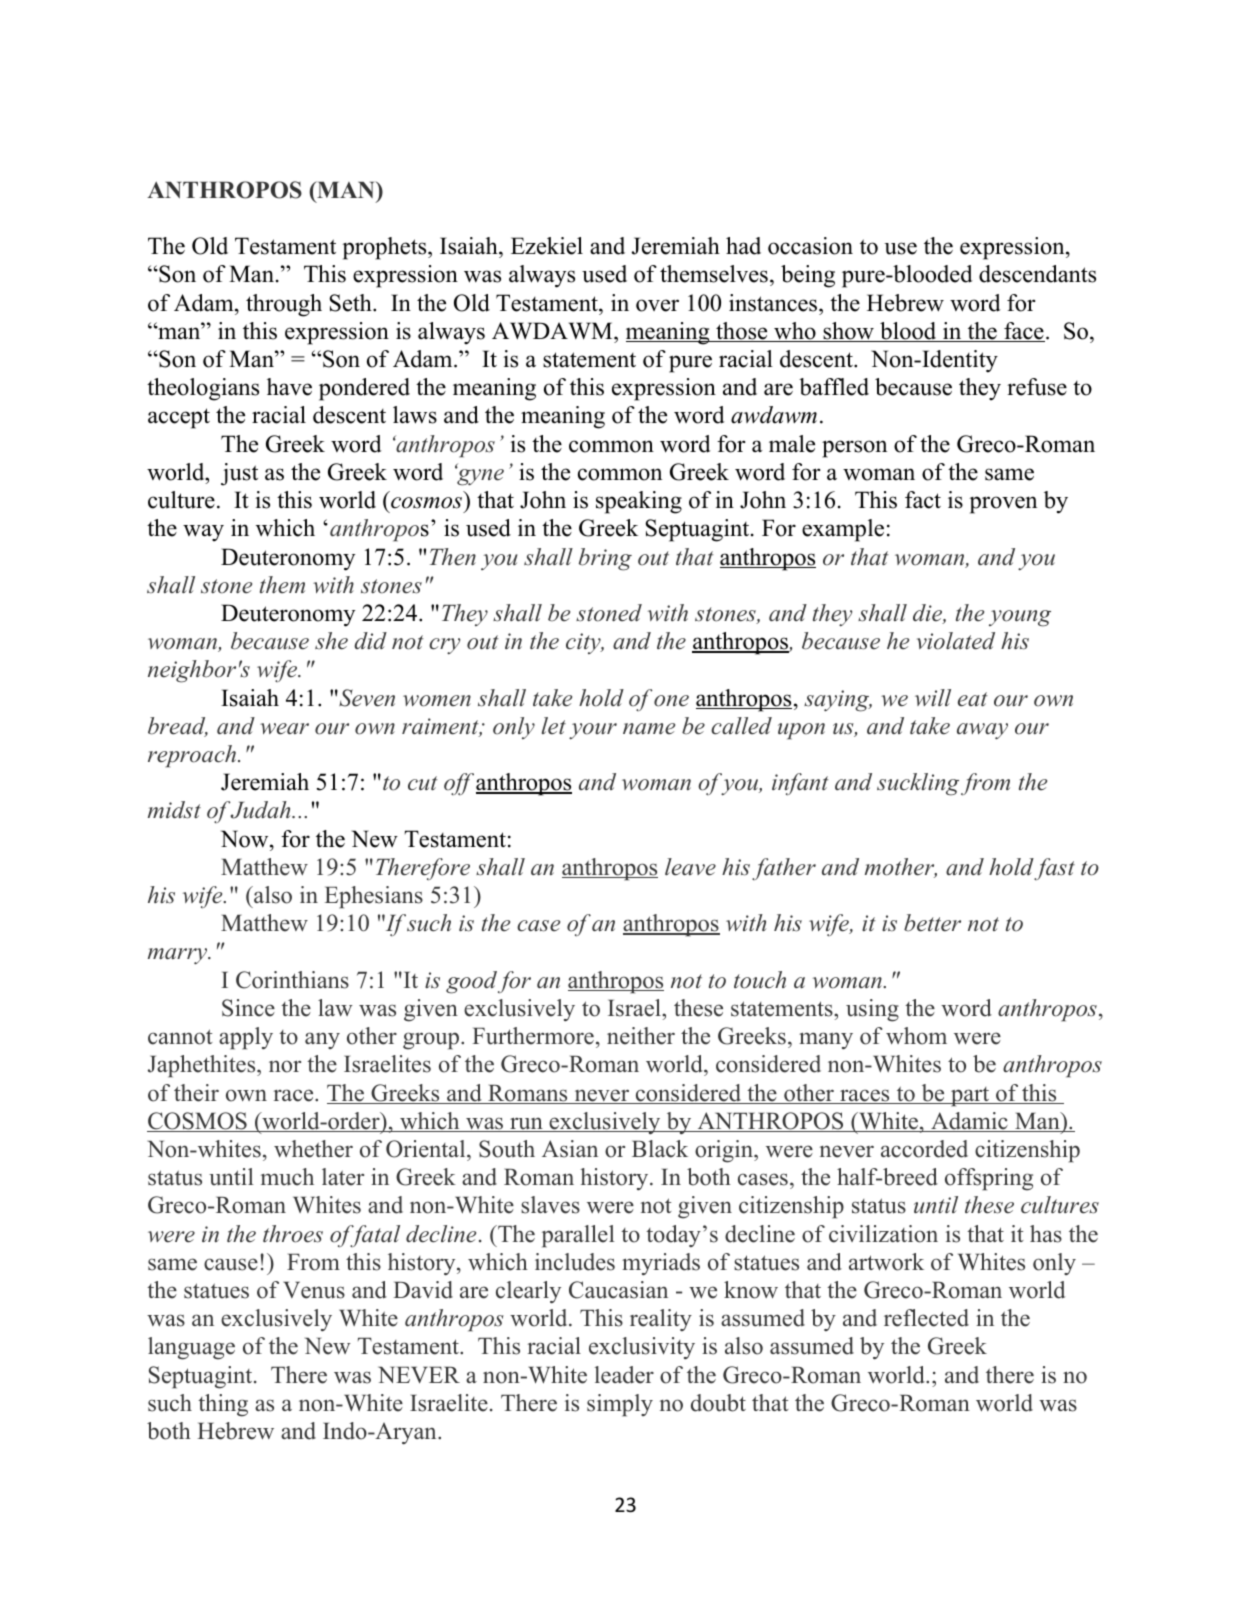  What do you see at coordinates (223, 1405) in the page?
I see `thing` at bounding box center [223, 1405].
